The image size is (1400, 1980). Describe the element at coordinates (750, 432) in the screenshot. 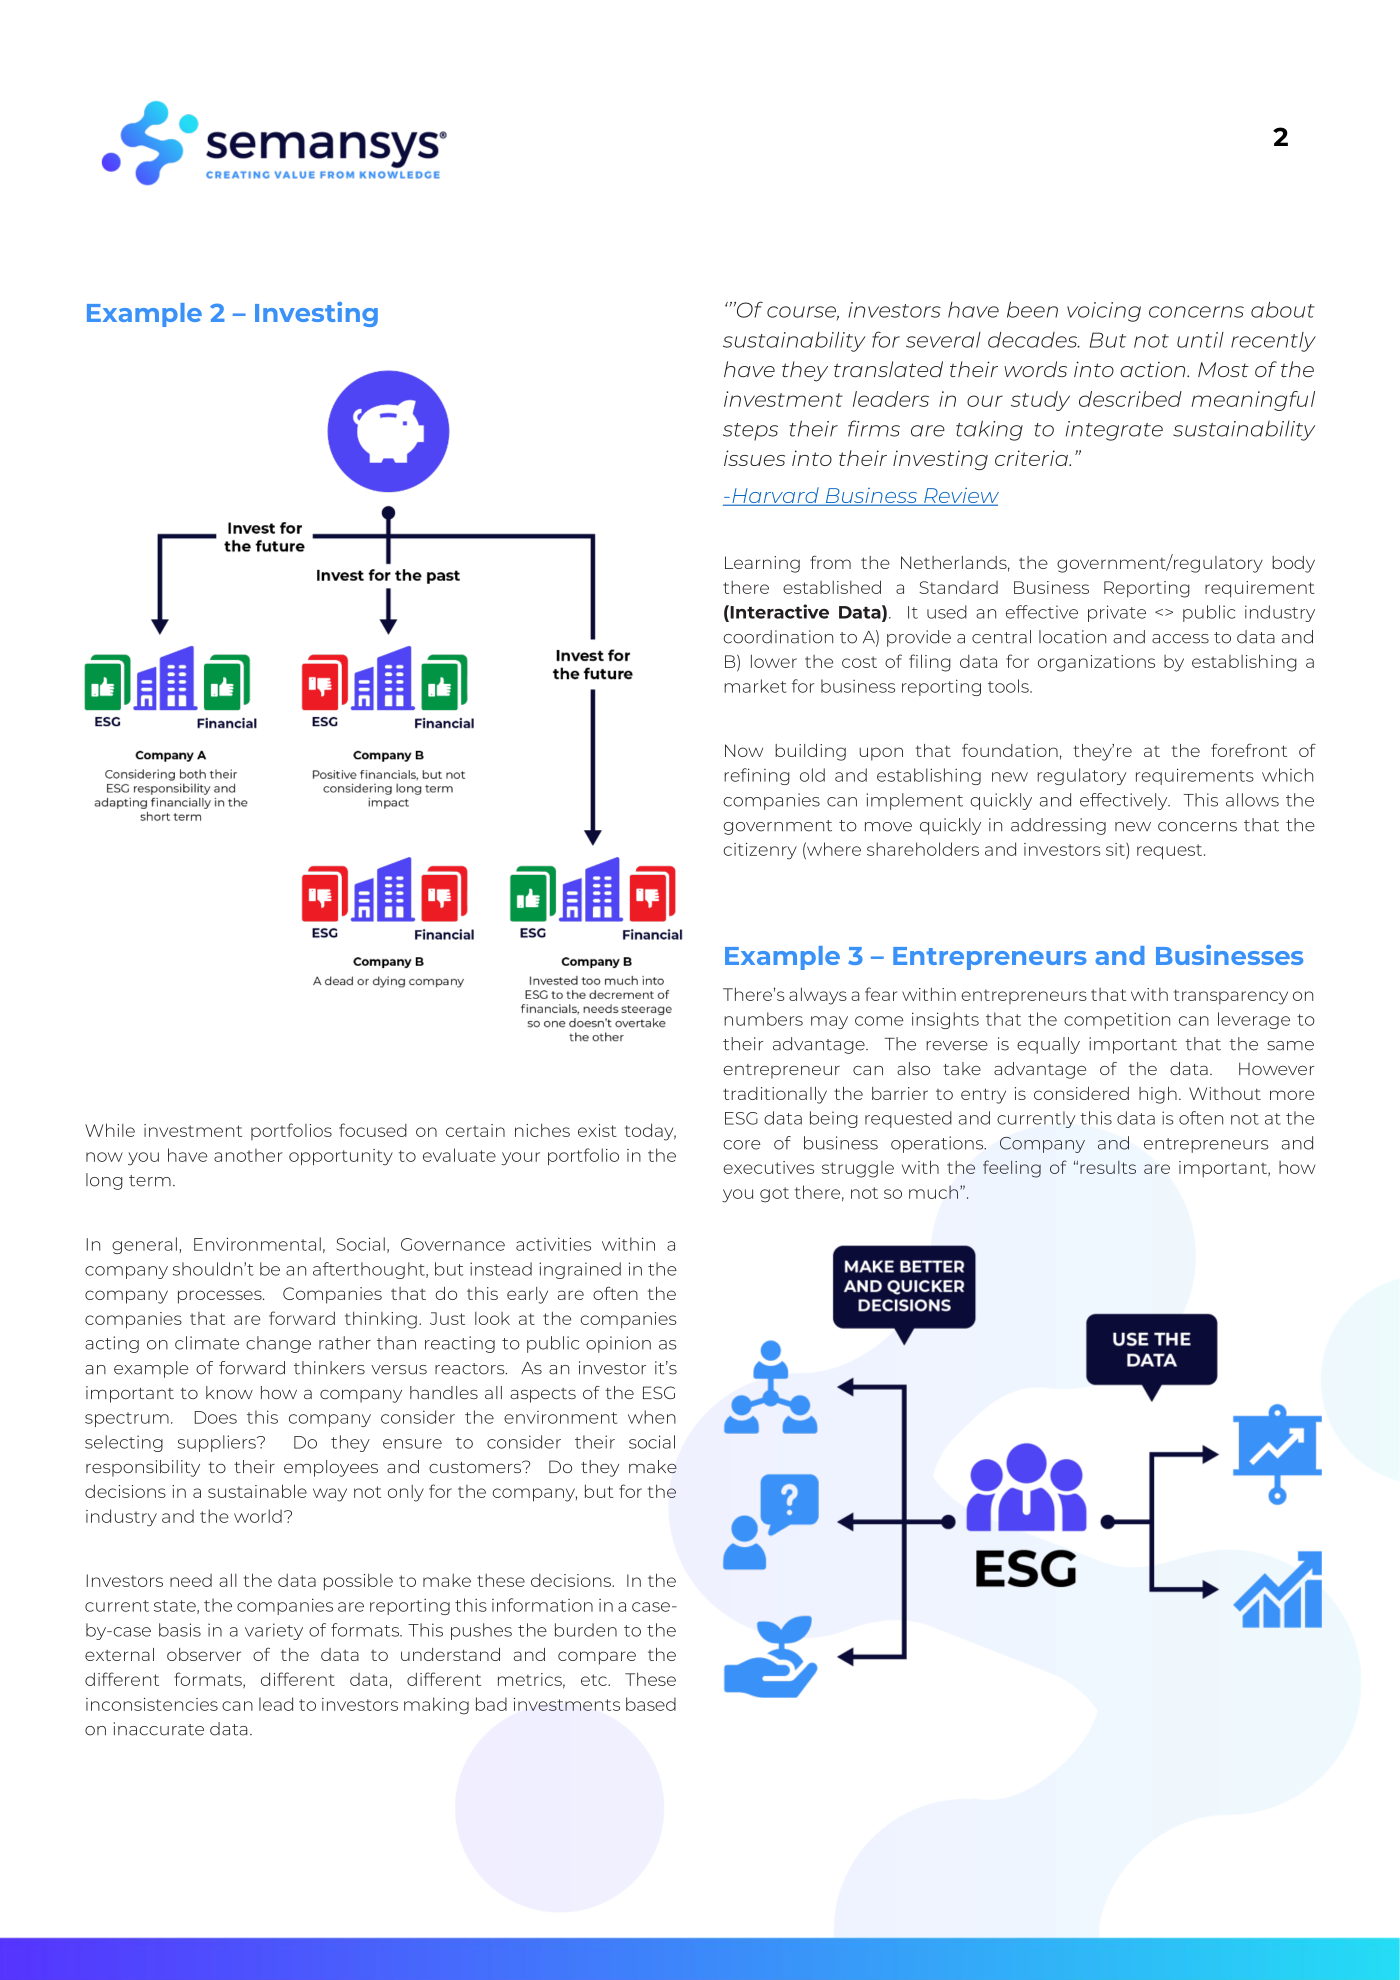

I see `steps` at that location.
